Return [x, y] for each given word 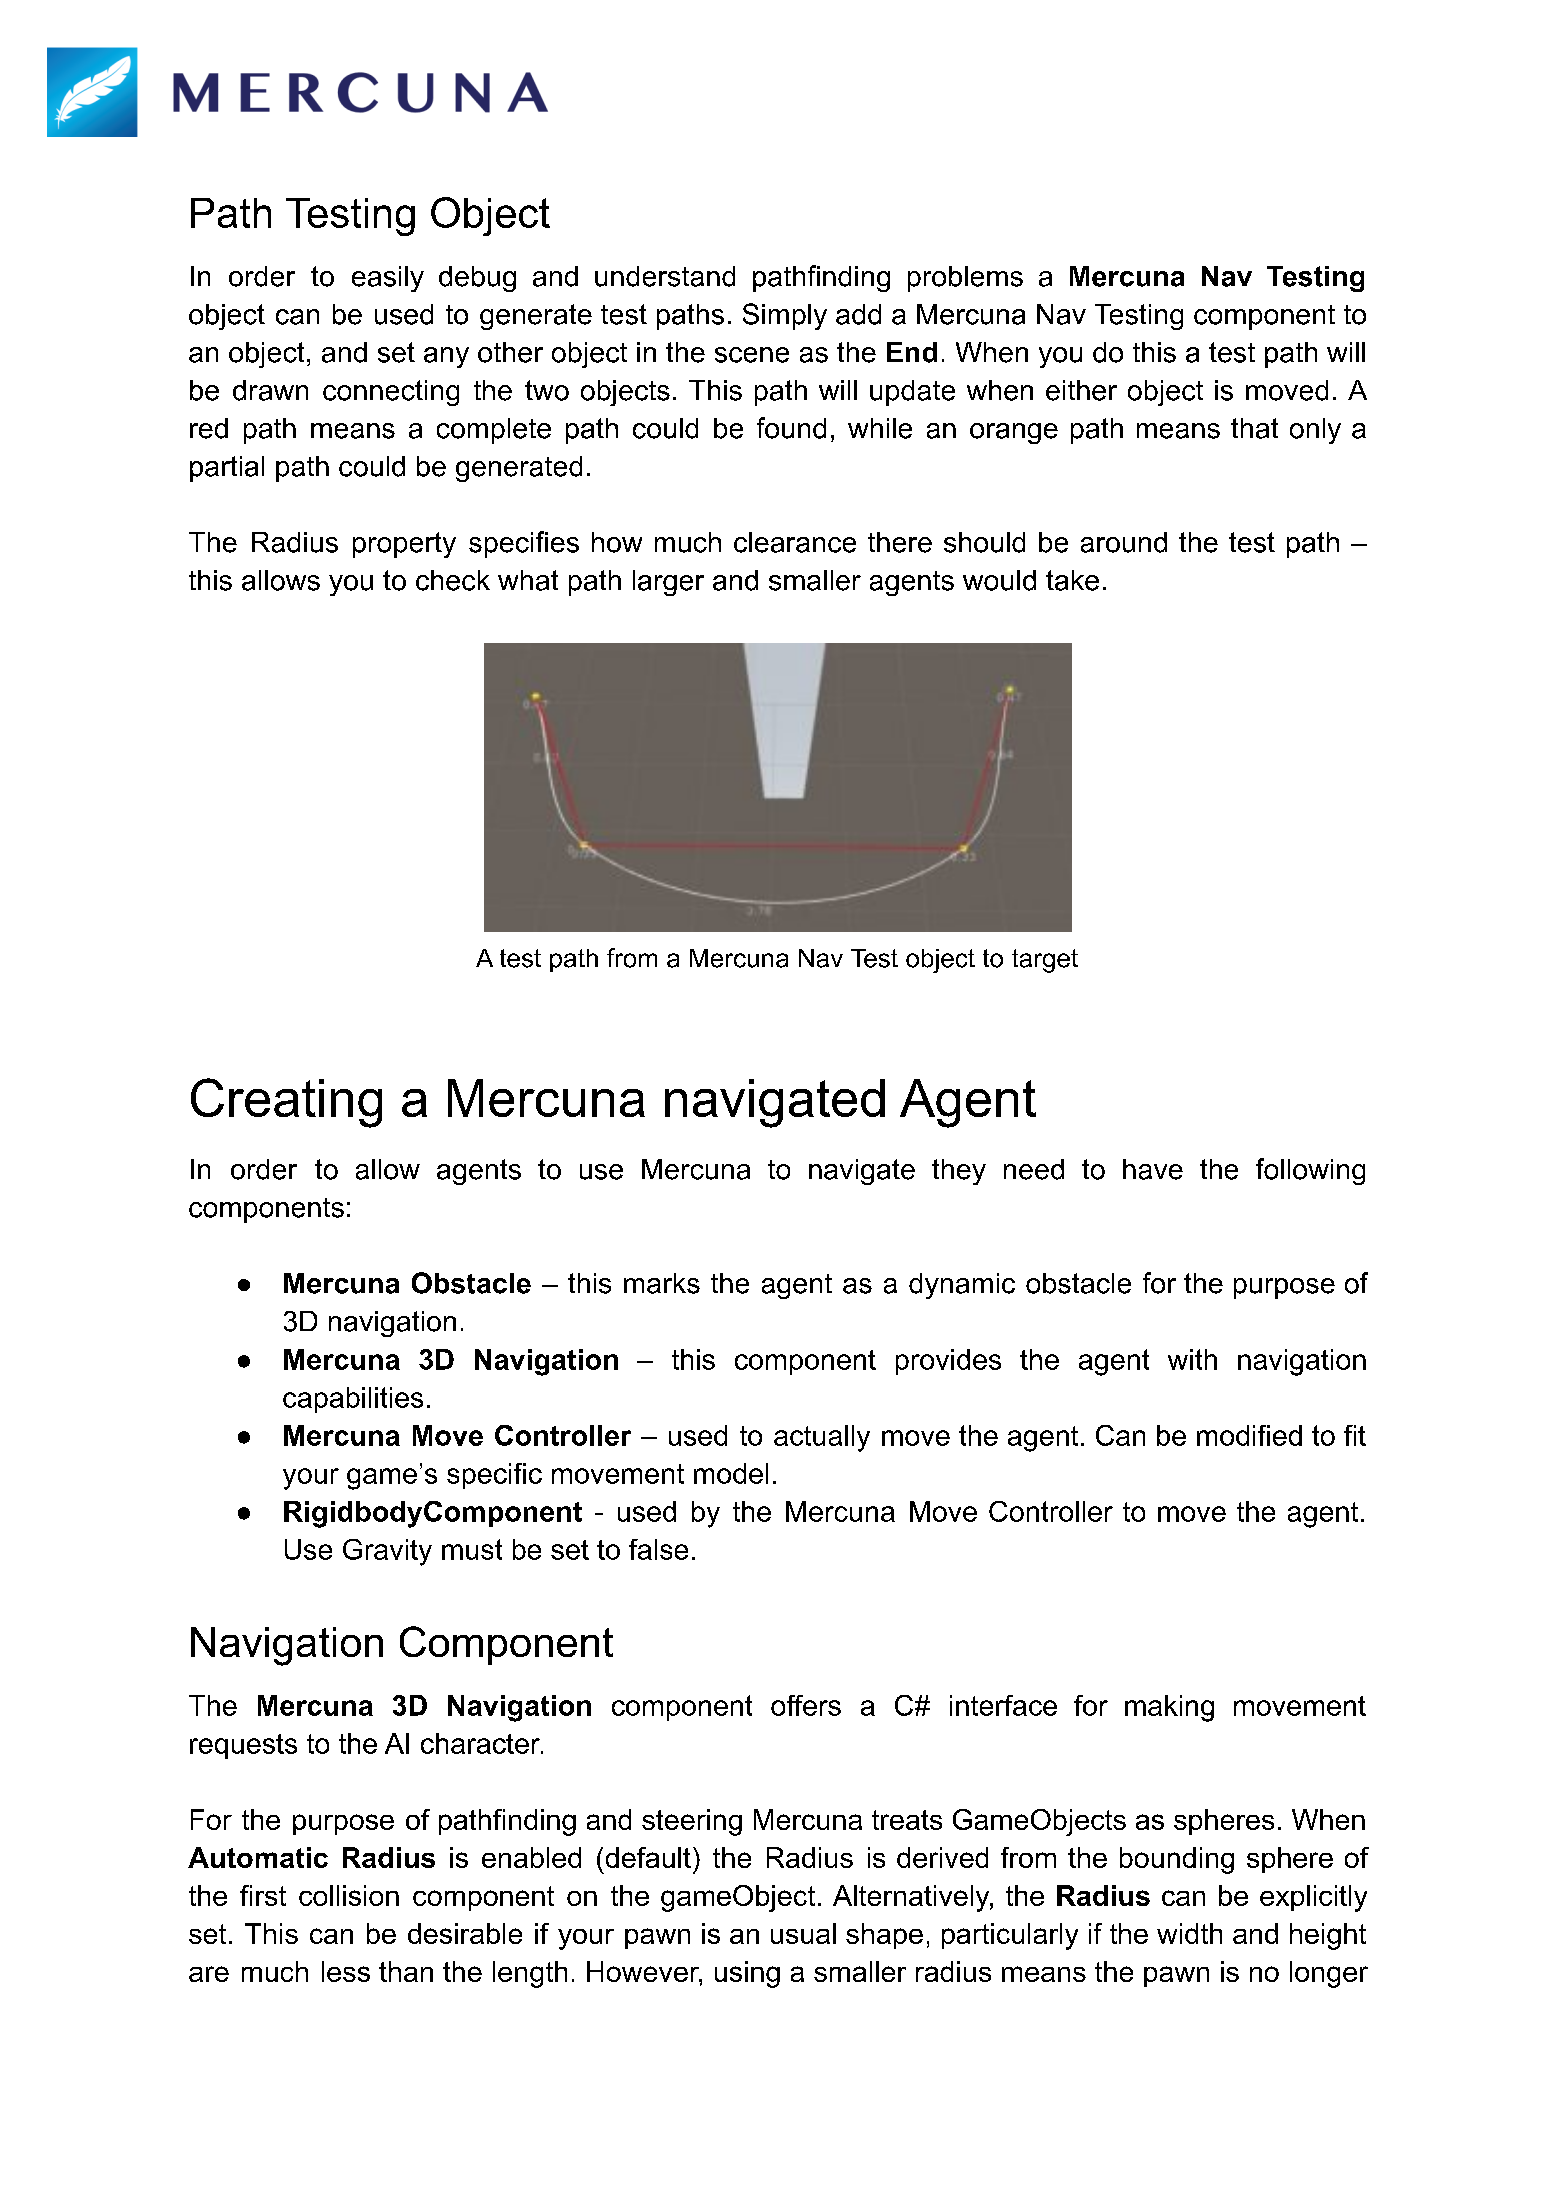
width [1189, 1933]
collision [349, 1895]
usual [803, 1933]
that [1254, 428]
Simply [785, 316]
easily [388, 279]
